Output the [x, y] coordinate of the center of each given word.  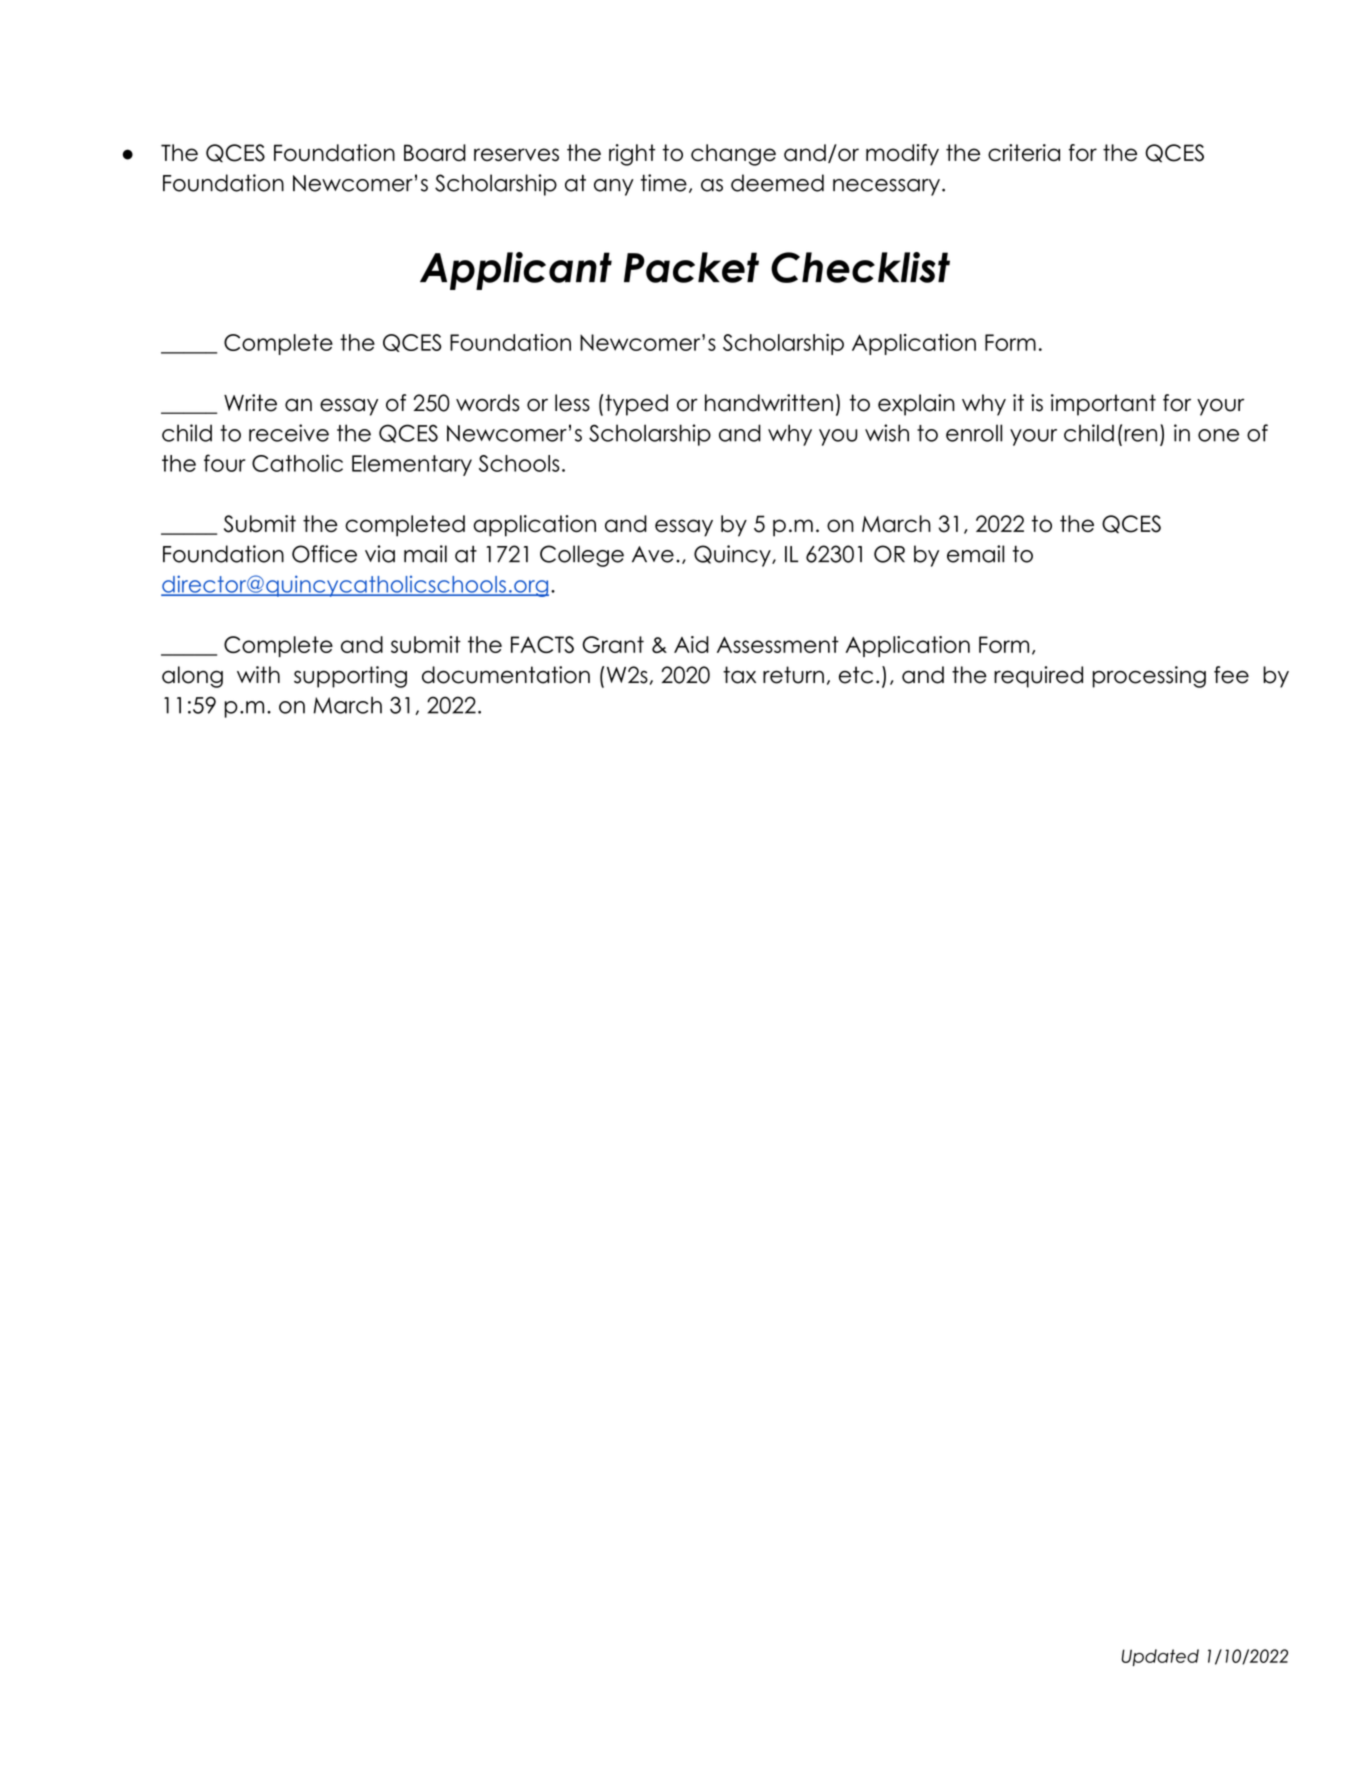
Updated [1160, 1657]
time [664, 183]
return [793, 675]
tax [739, 675]
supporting [350, 677]
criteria [1024, 153]
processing [1149, 677]
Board [435, 152]
